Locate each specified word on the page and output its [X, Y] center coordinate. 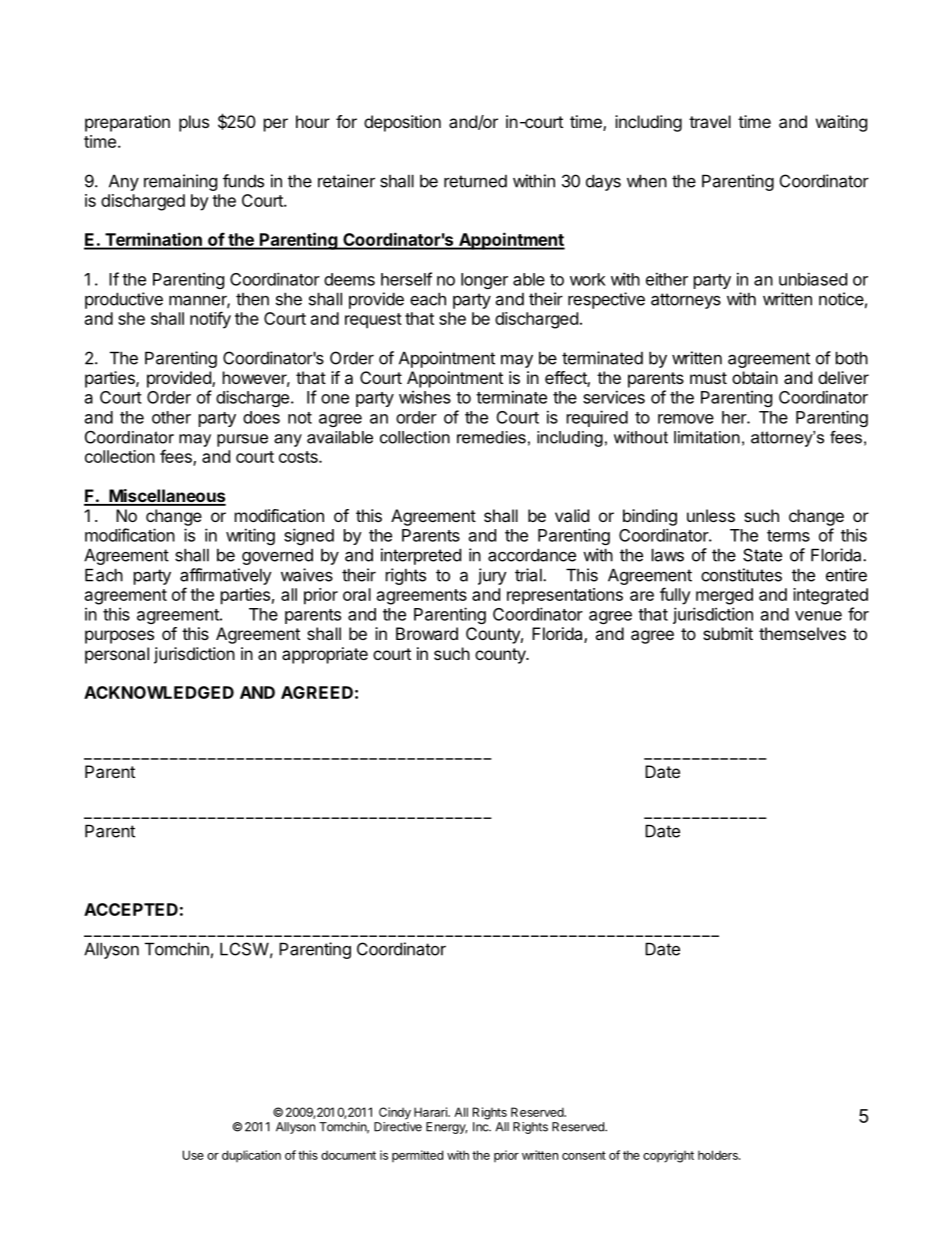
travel [710, 121]
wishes [425, 397]
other [171, 417]
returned [475, 181]
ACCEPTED [131, 909]
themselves [802, 633]
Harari [431, 1112]
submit [728, 633]
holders [719, 1155]
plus [194, 123]
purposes [119, 637]
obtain [755, 377]
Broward [427, 633]
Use [193, 1155]
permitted [417, 1156]
